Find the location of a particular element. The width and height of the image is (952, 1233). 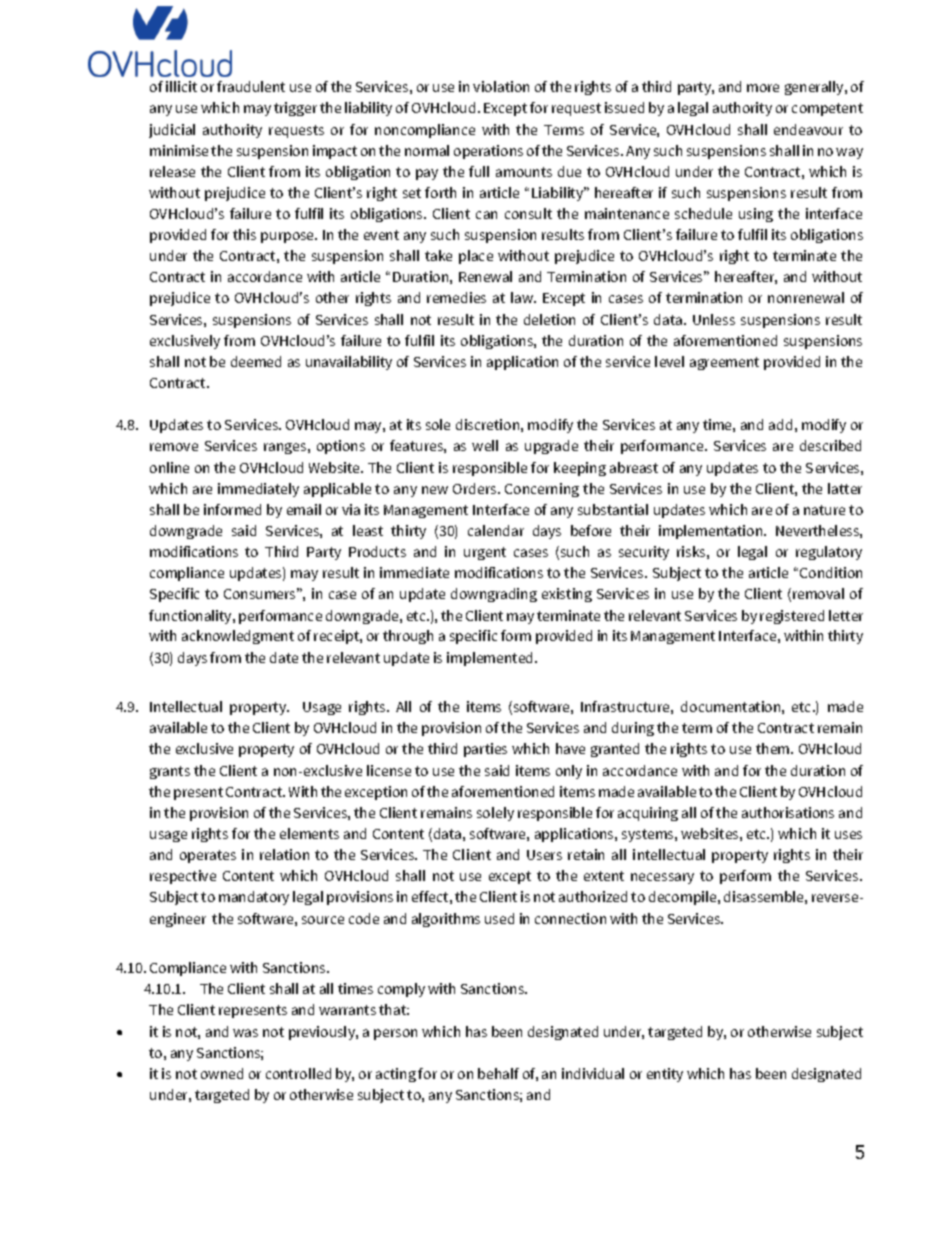

more is located at coordinates (763, 88).
